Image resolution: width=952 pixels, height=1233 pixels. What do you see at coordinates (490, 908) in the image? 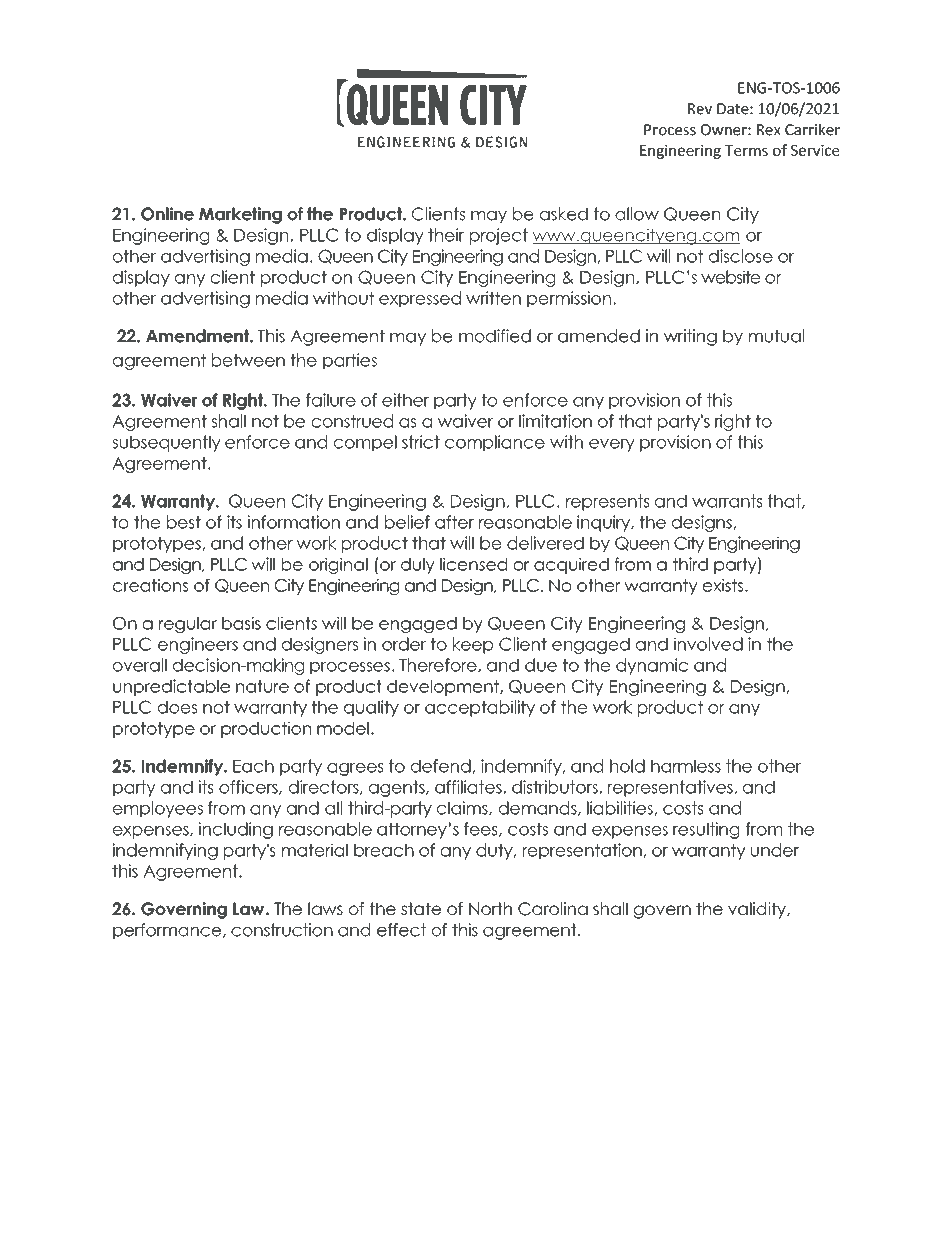
I see `North` at bounding box center [490, 908].
